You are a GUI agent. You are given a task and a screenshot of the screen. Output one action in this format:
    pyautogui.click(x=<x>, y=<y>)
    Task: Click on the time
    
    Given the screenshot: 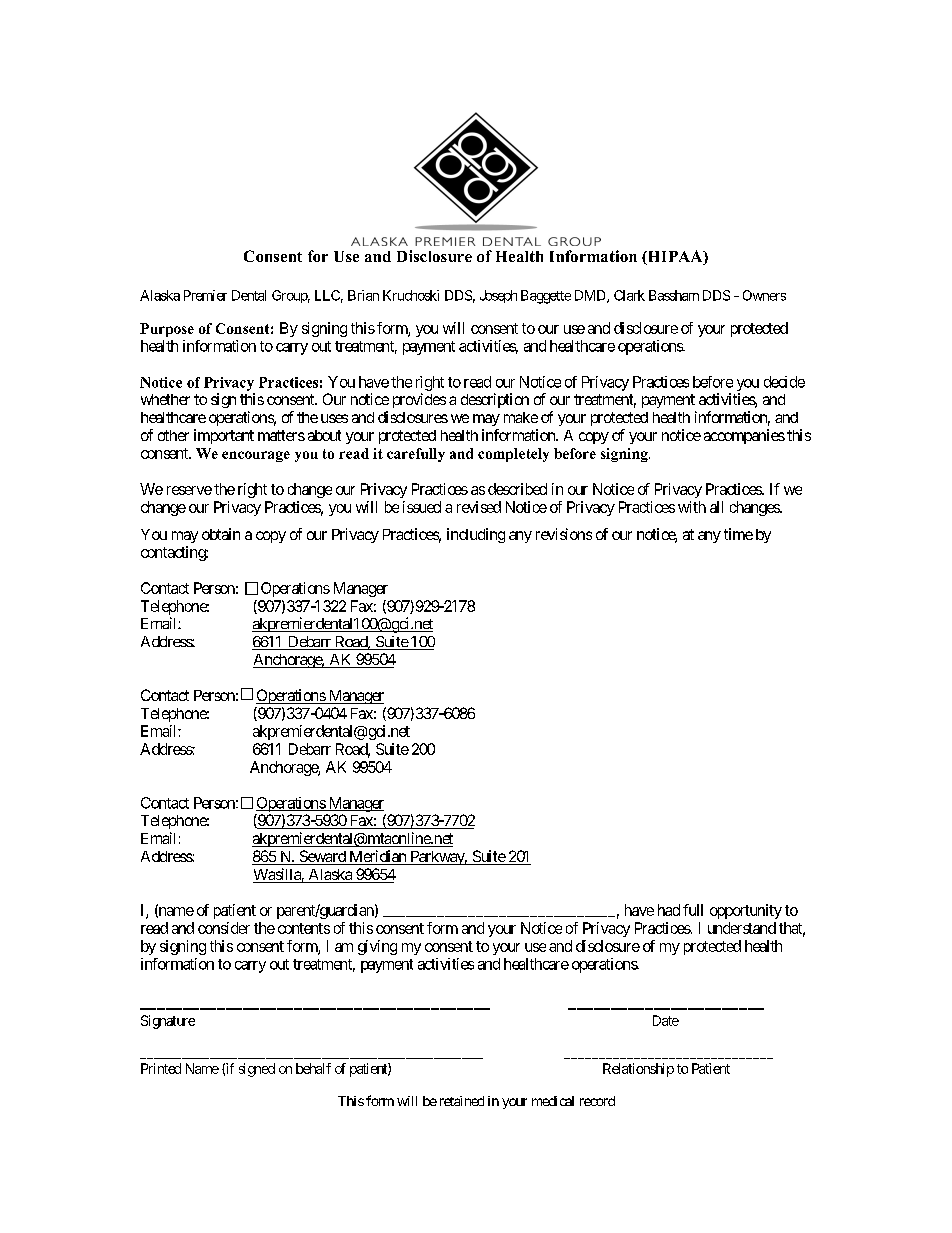 What is the action you would take?
    pyautogui.click(x=738, y=534)
